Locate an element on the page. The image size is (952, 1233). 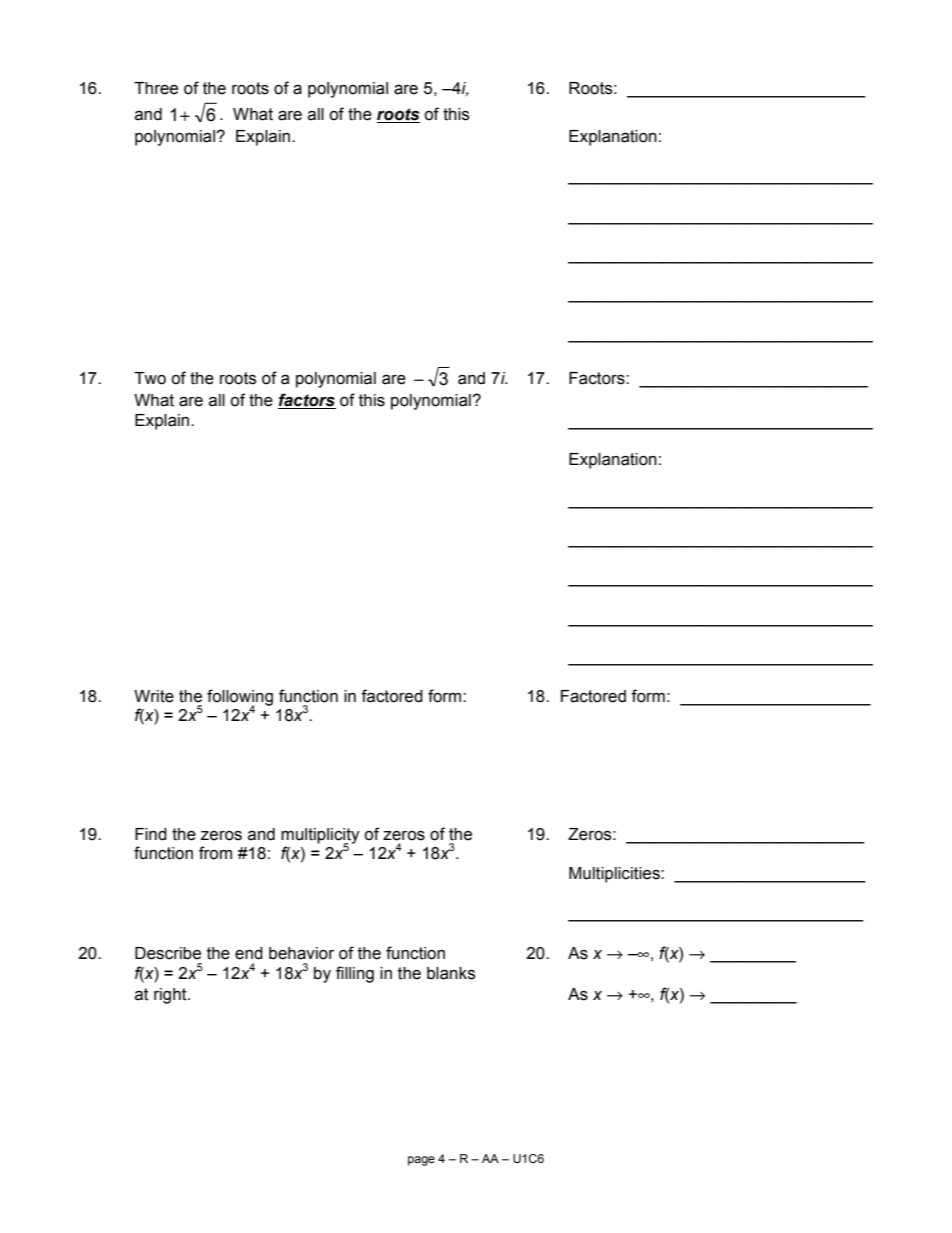
multiplicity is located at coordinates (320, 837).
